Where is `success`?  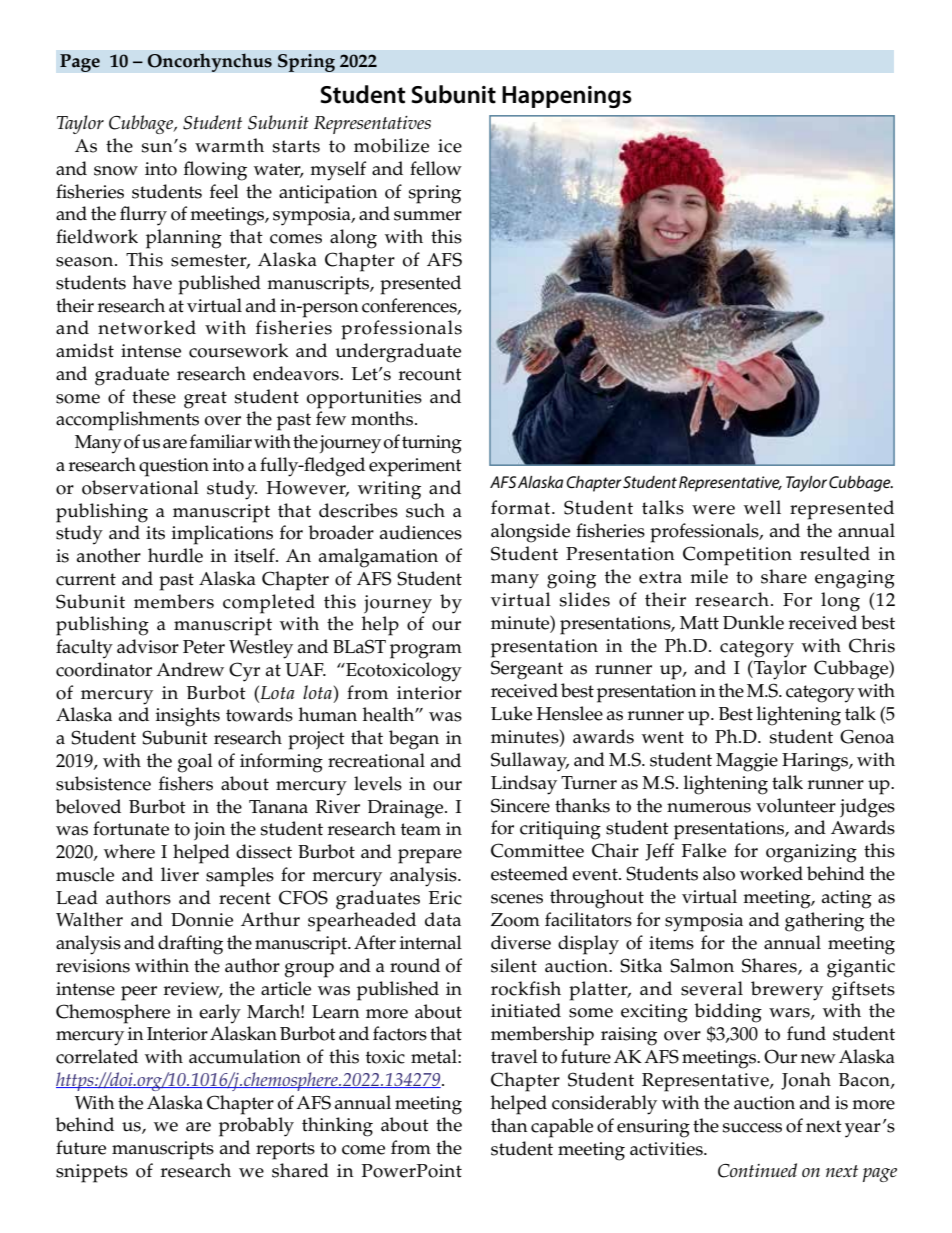
success is located at coordinates (752, 1128).
